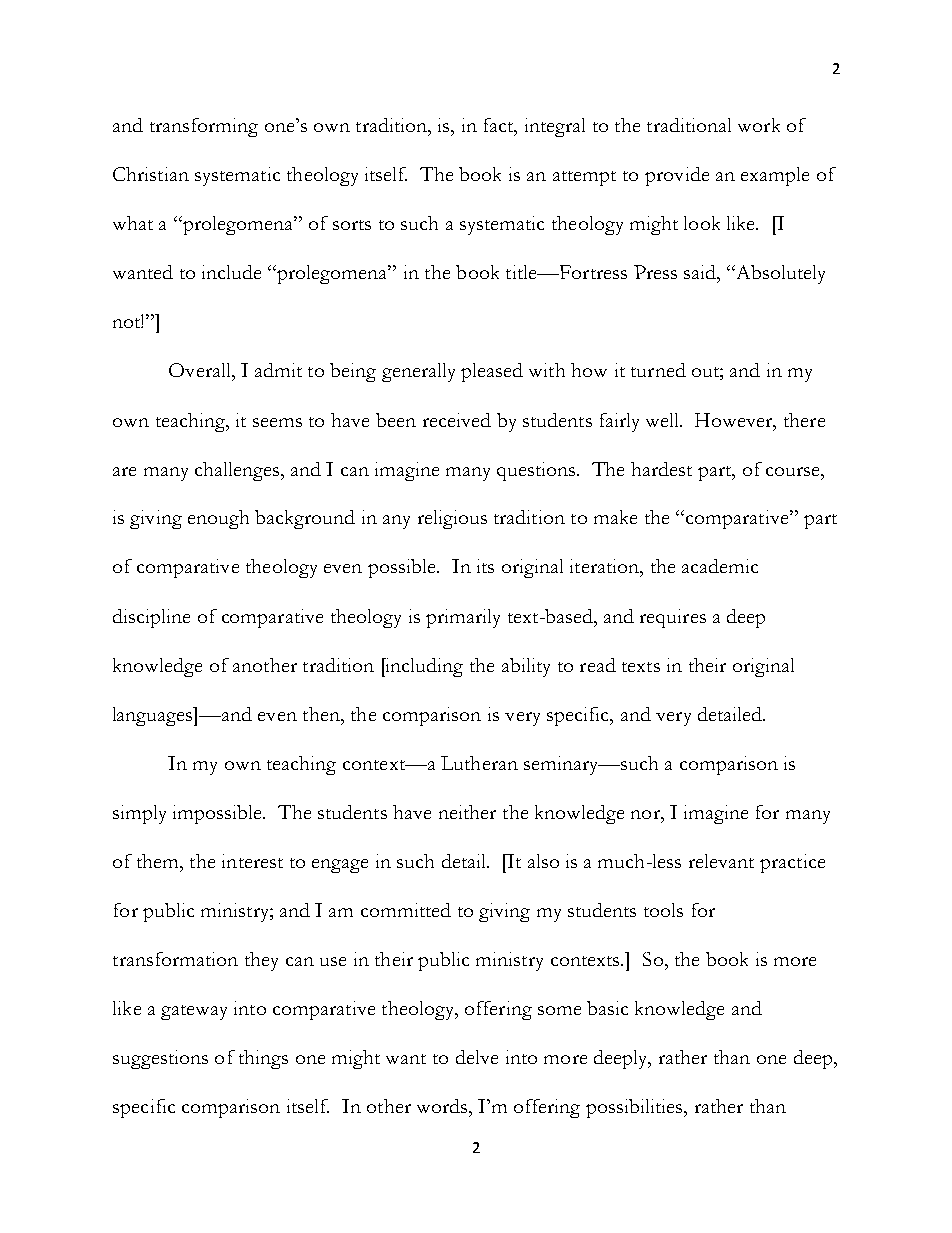 The image size is (952, 1233). Describe the element at coordinates (201, 370) in the screenshot. I see `Overall` at that location.
